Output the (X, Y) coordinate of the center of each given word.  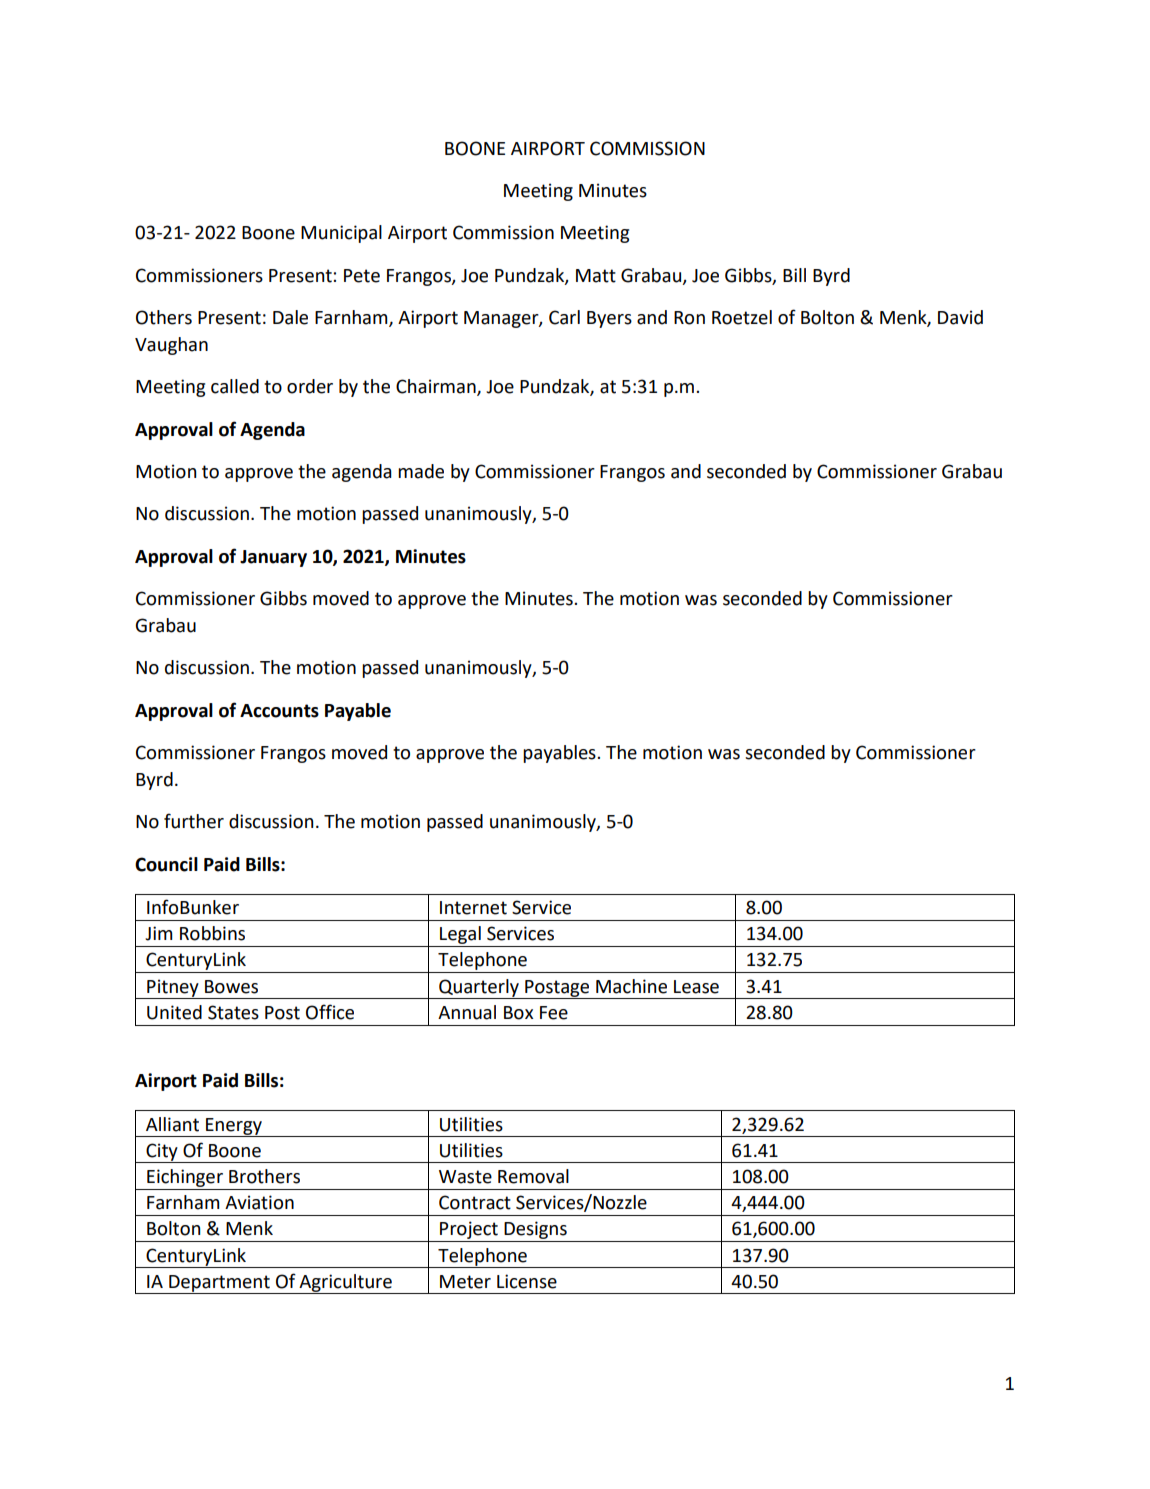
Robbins (212, 933)
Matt (596, 276)
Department (219, 1284)
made (421, 471)
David (960, 317)
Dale (290, 317)
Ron (689, 318)
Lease (696, 987)
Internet (473, 908)
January (273, 558)
